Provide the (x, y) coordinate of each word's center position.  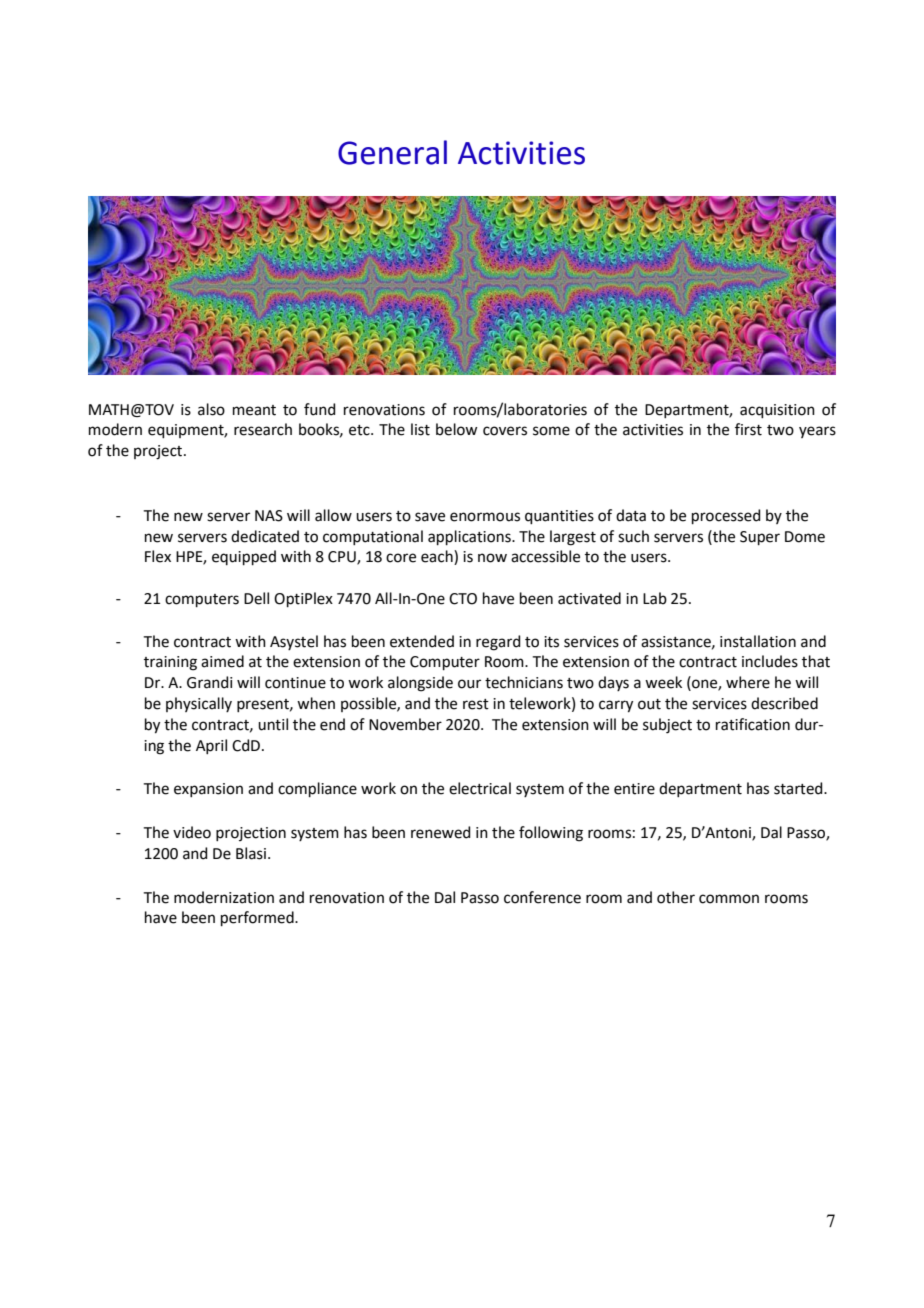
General (392, 152)
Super (760, 538)
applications (470, 537)
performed (258, 918)
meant (254, 410)
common (729, 899)
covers (505, 431)
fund (320, 409)
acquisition (777, 411)
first (748, 429)
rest (476, 704)
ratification (753, 724)
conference (542, 897)
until (273, 724)
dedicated (265, 536)
